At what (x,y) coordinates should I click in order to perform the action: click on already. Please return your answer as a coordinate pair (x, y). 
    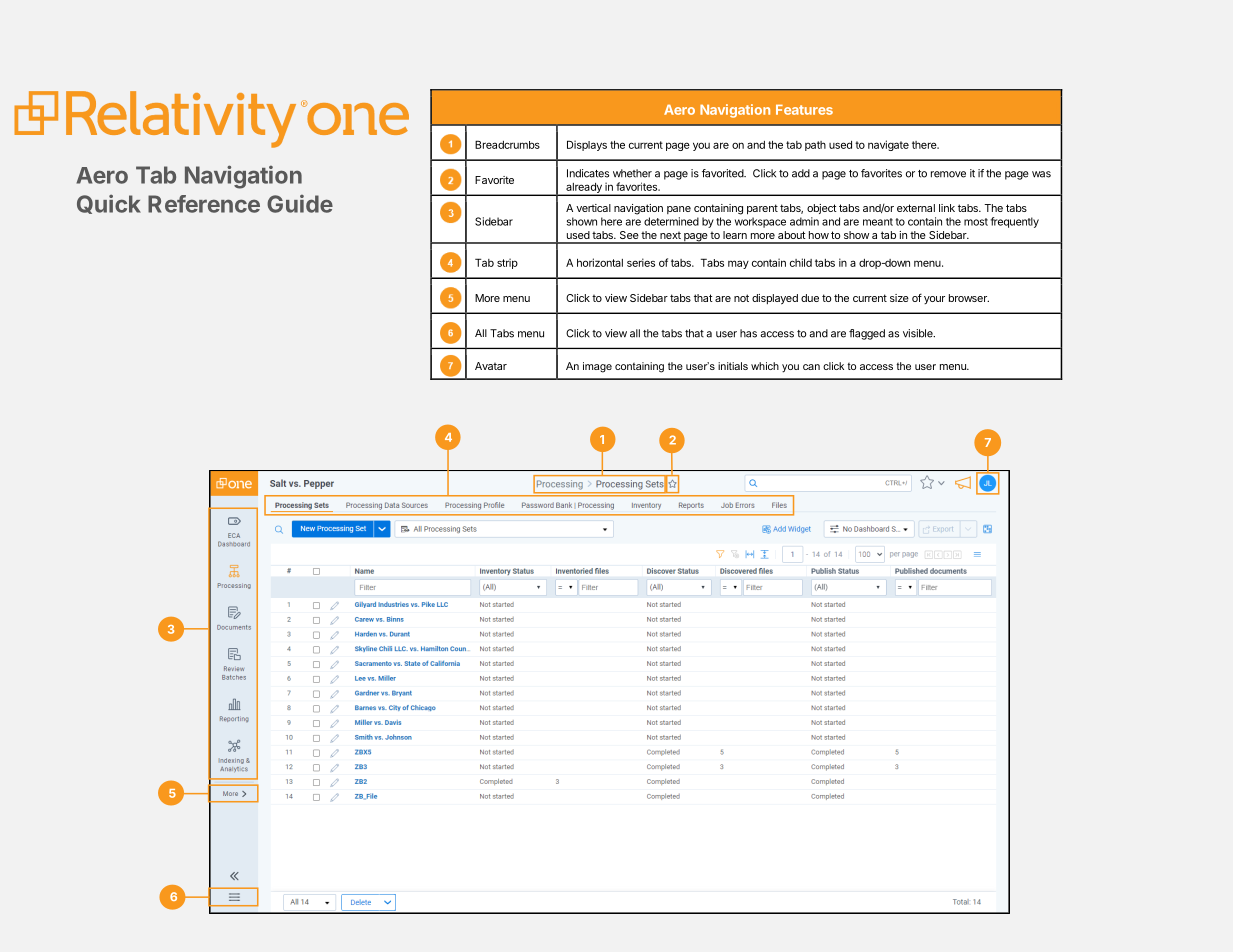
    Looking at the image, I should click on (584, 189).
